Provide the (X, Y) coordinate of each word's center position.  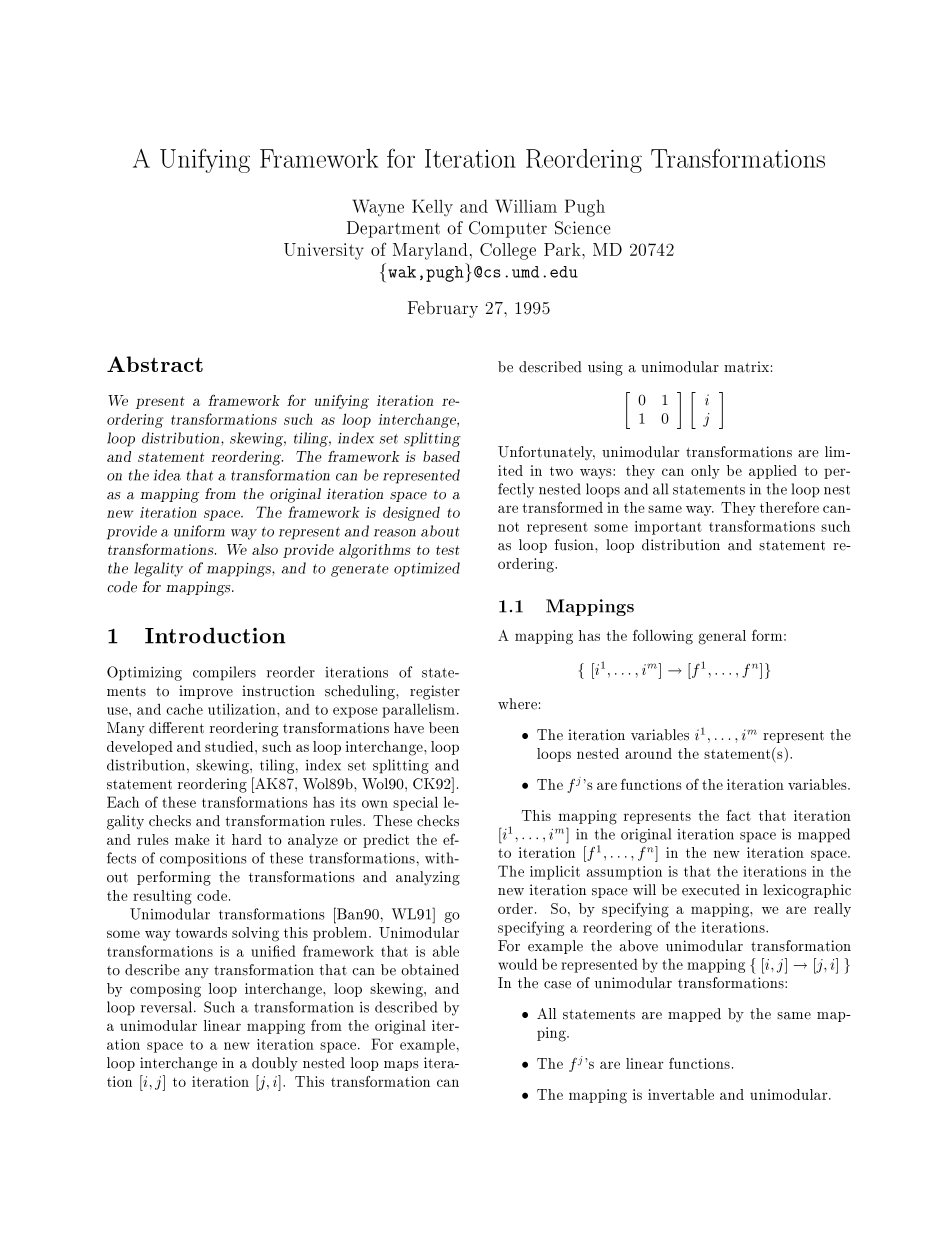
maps (401, 1066)
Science (582, 228)
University (324, 251)
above (638, 946)
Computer (508, 229)
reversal (168, 1007)
